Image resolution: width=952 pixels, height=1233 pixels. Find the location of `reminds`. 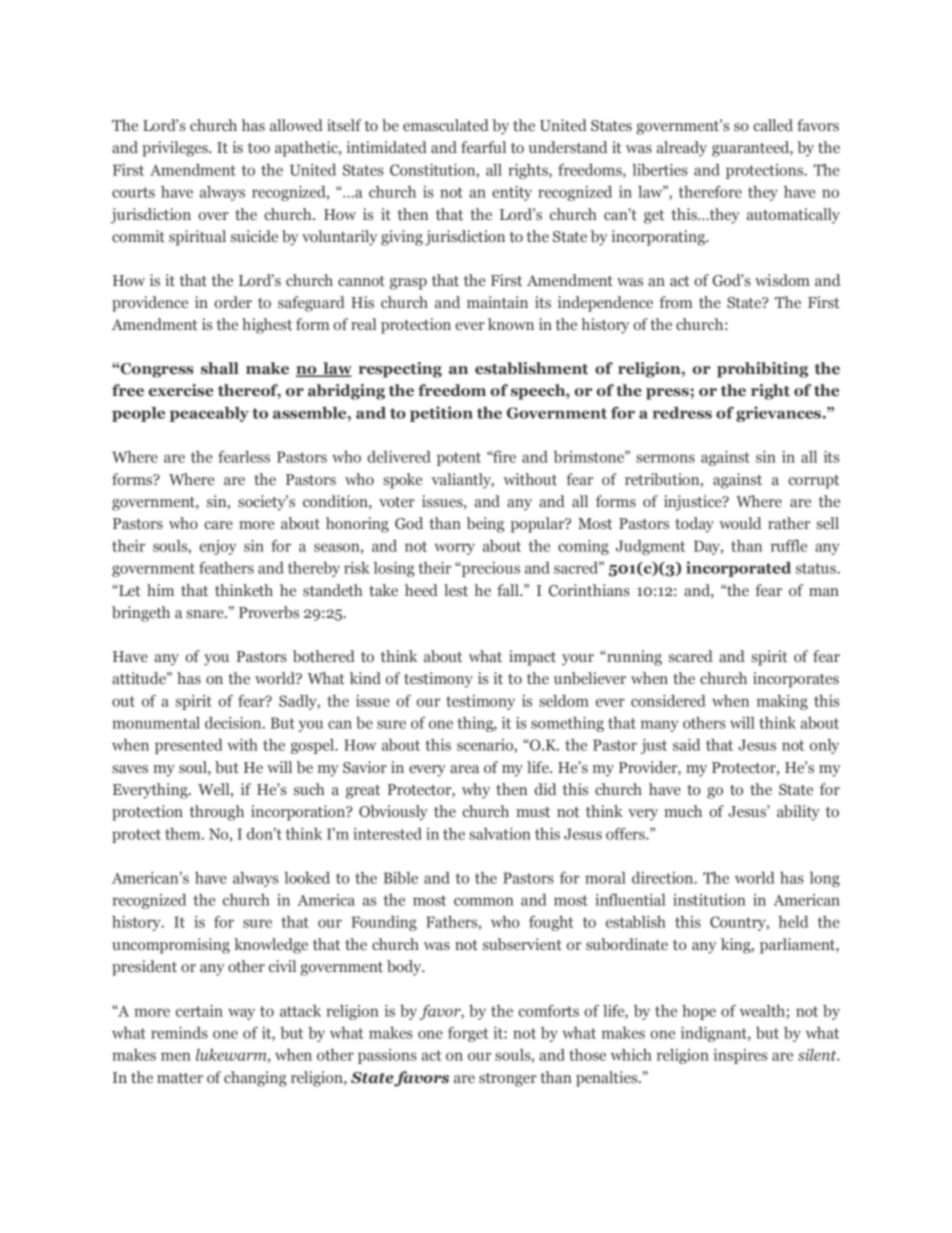

reminds is located at coordinates (179, 1033).
